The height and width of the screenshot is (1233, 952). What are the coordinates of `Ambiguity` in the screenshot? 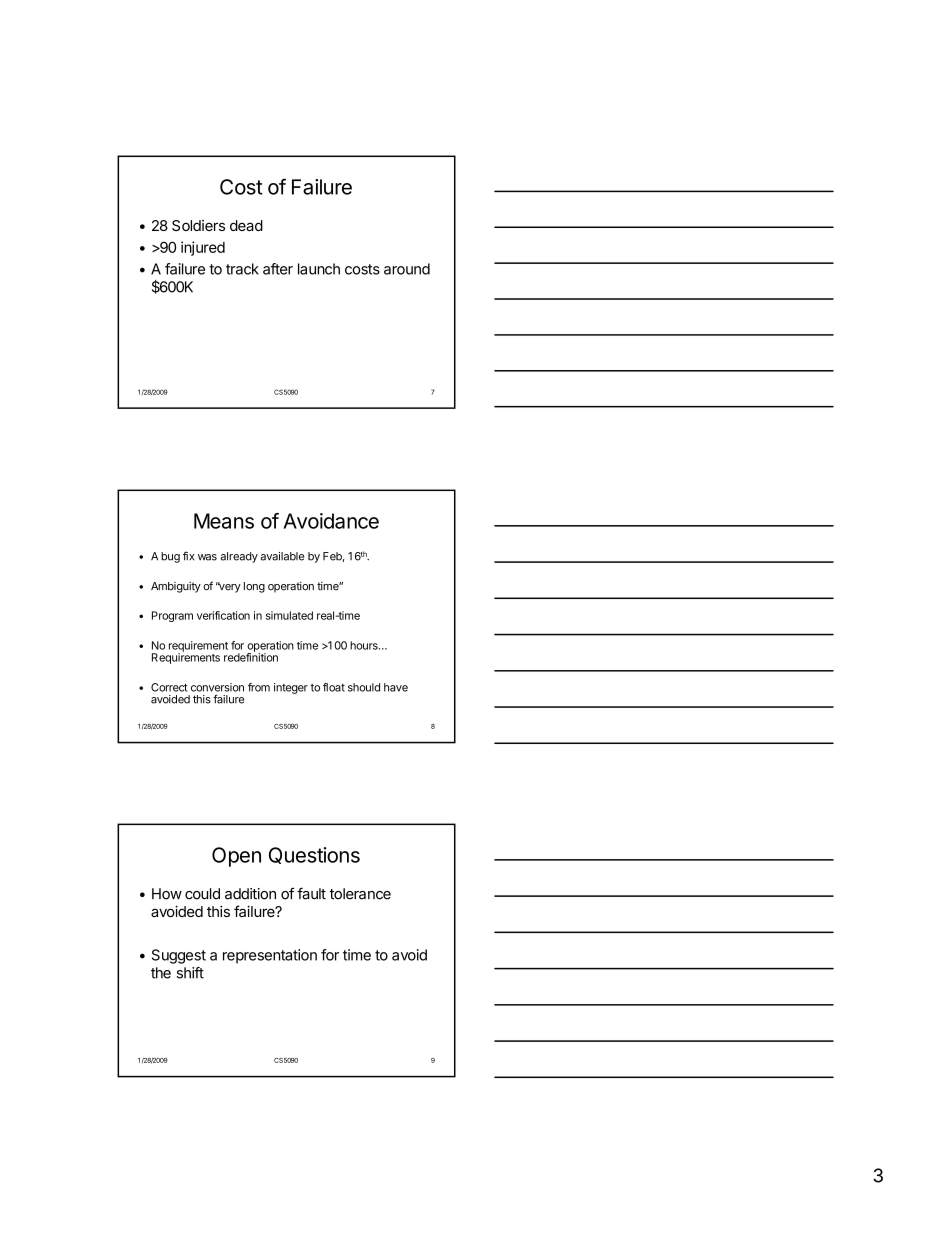 It's located at (176, 587).
